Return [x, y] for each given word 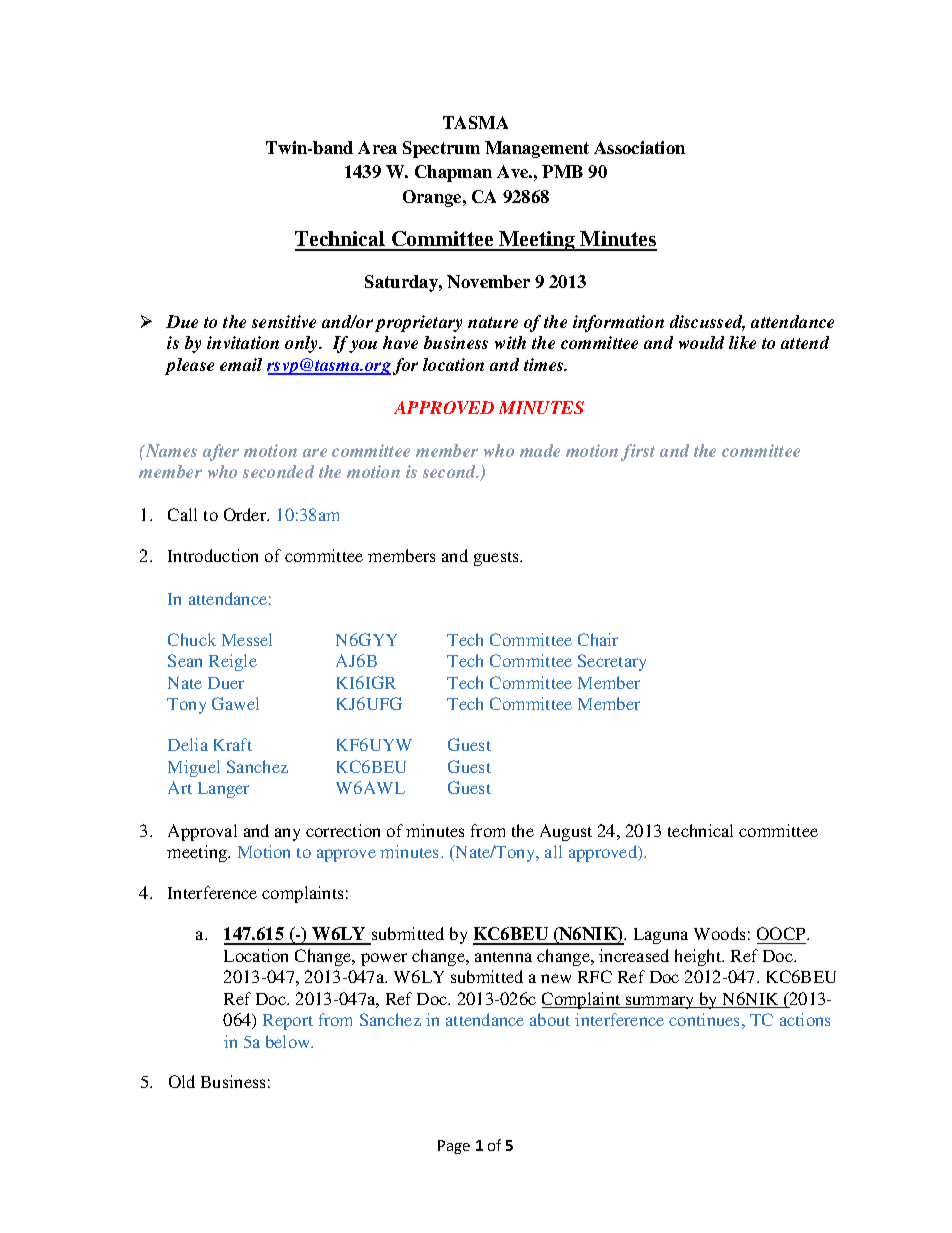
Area [377, 147]
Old [182, 1081]
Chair [598, 639]
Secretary [612, 662]
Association [639, 147]
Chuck [192, 639]
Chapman [453, 173]
